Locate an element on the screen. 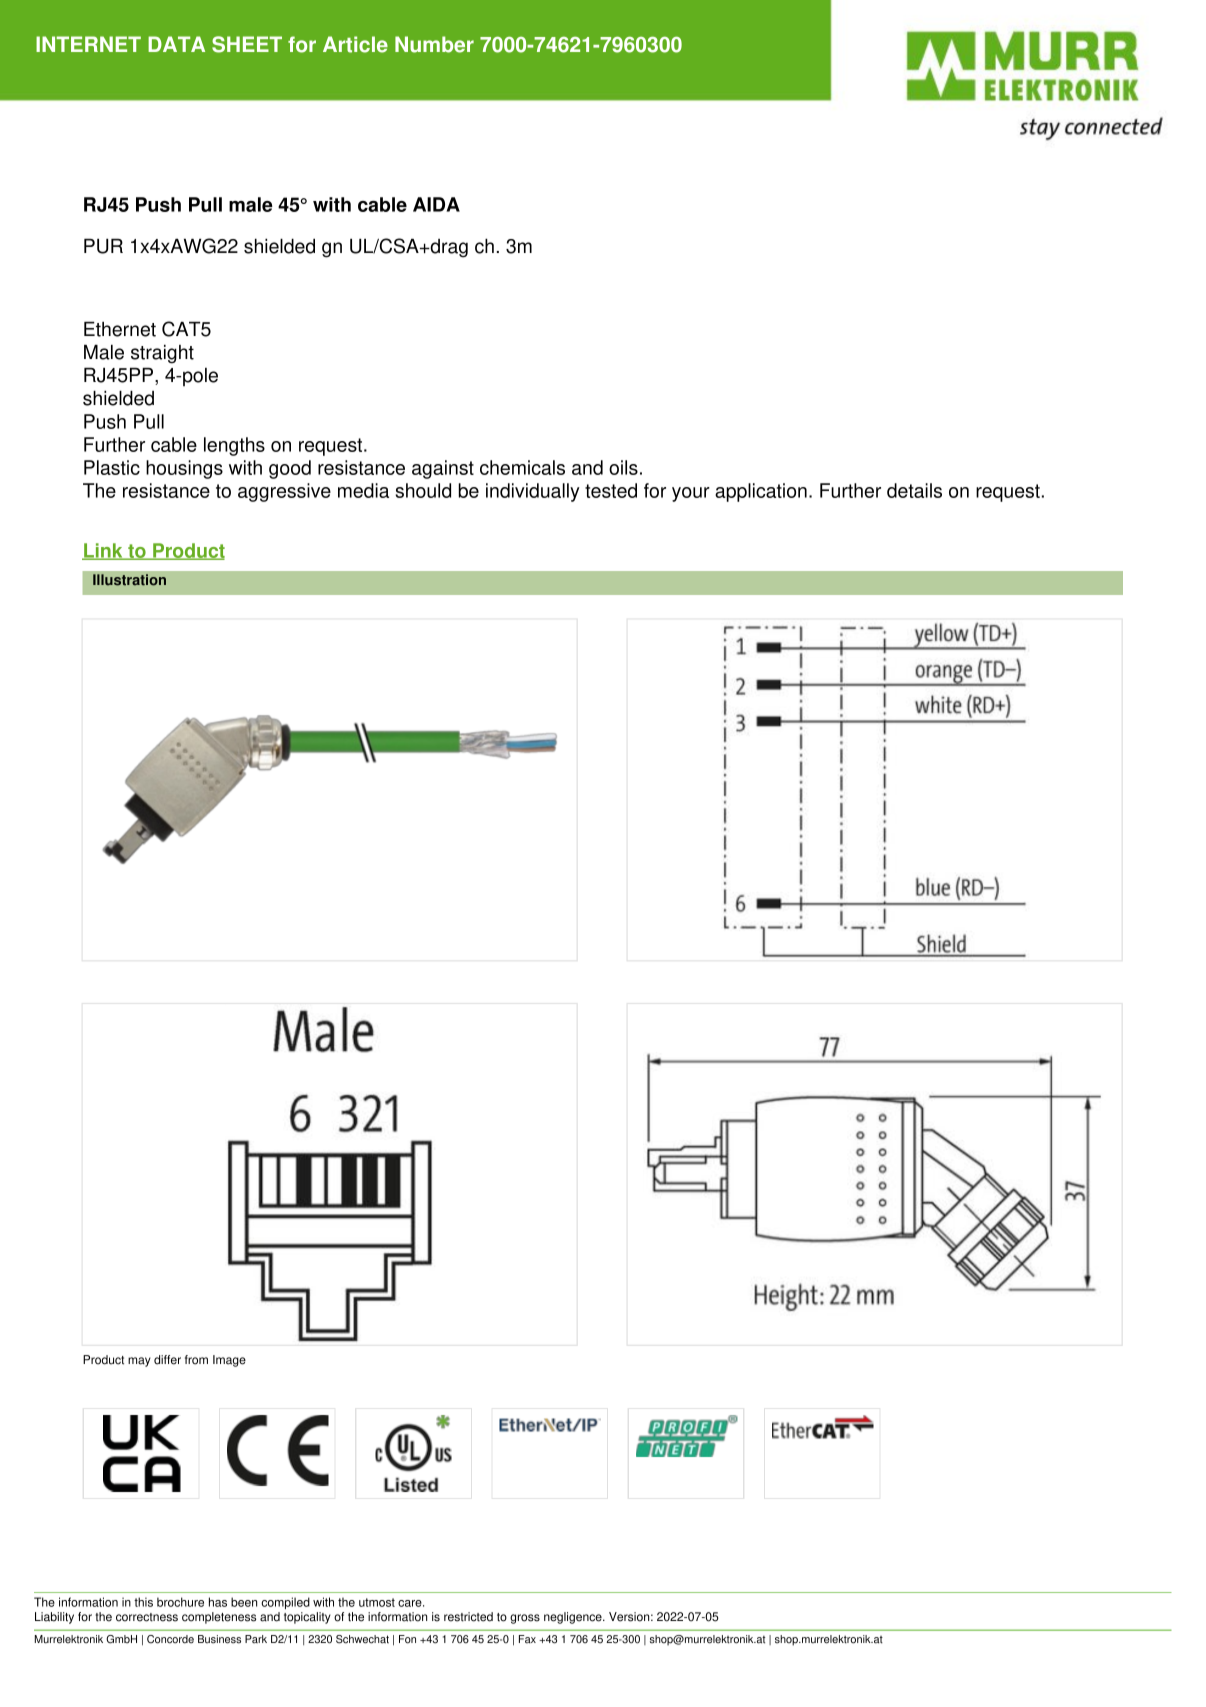  DATA is located at coordinates (176, 44).
